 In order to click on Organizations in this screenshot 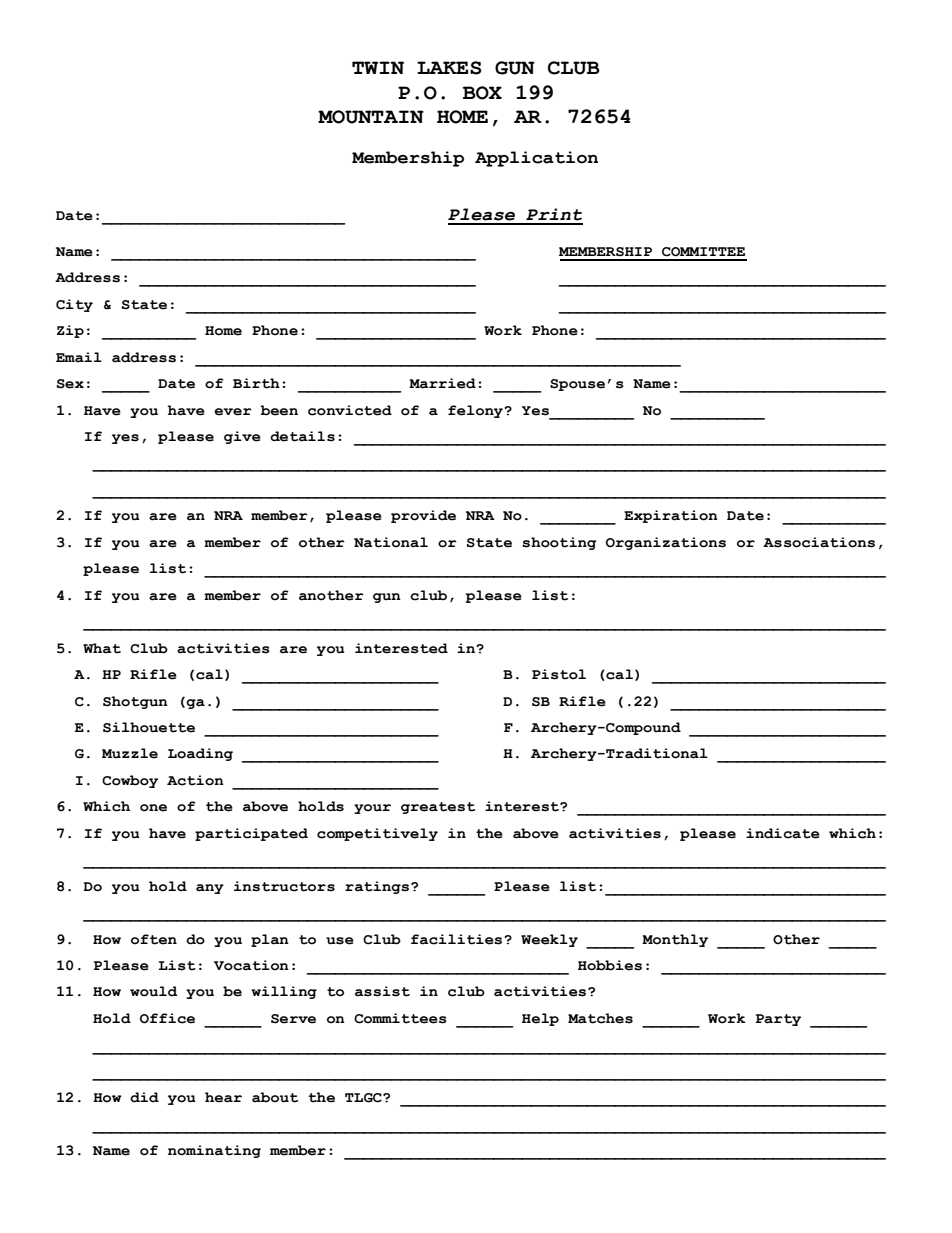, I will do `click(666, 543)`.
